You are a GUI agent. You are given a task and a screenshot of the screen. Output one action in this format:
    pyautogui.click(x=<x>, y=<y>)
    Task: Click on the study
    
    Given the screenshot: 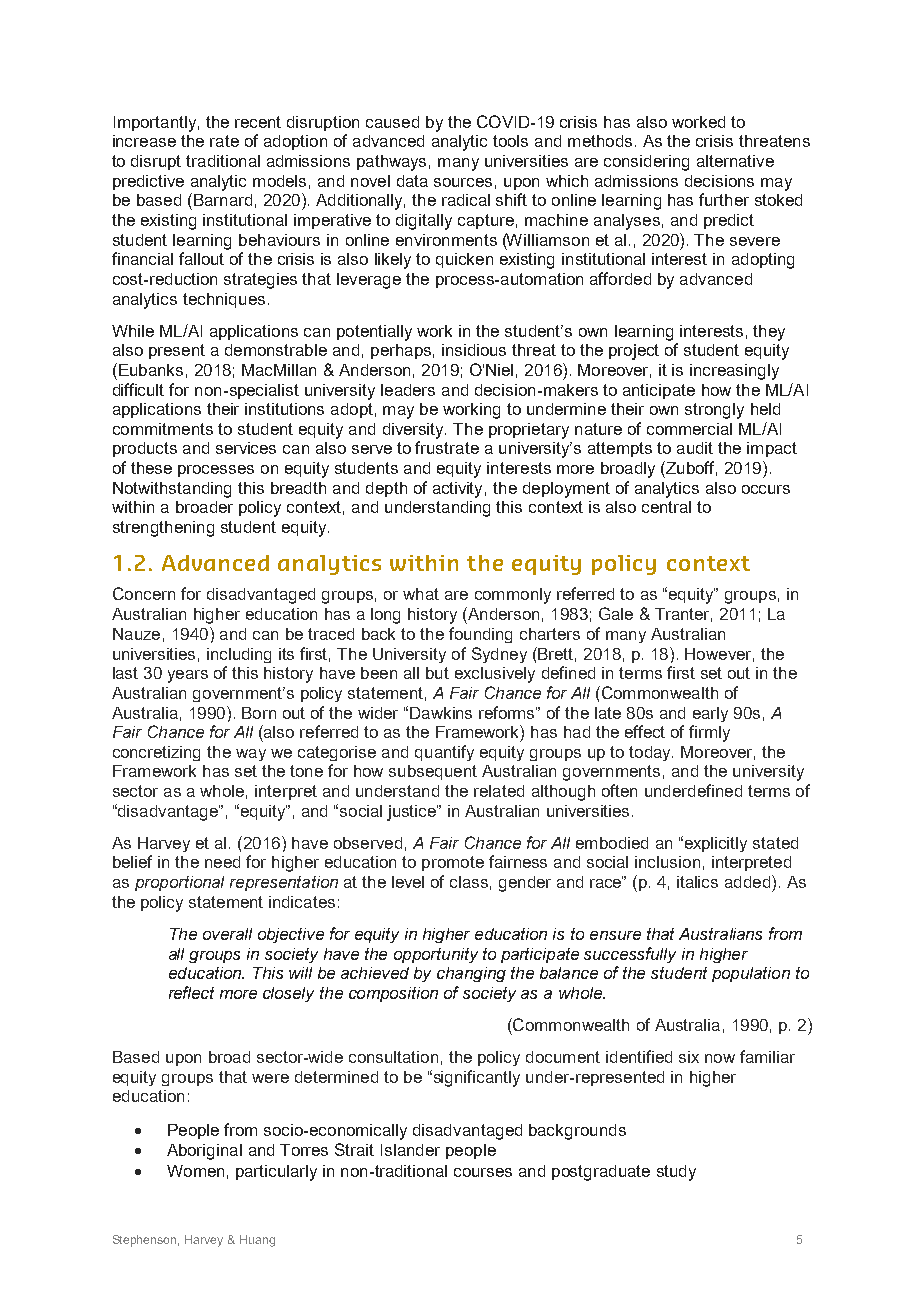 What is the action you would take?
    pyautogui.click(x=676, y=1173)
